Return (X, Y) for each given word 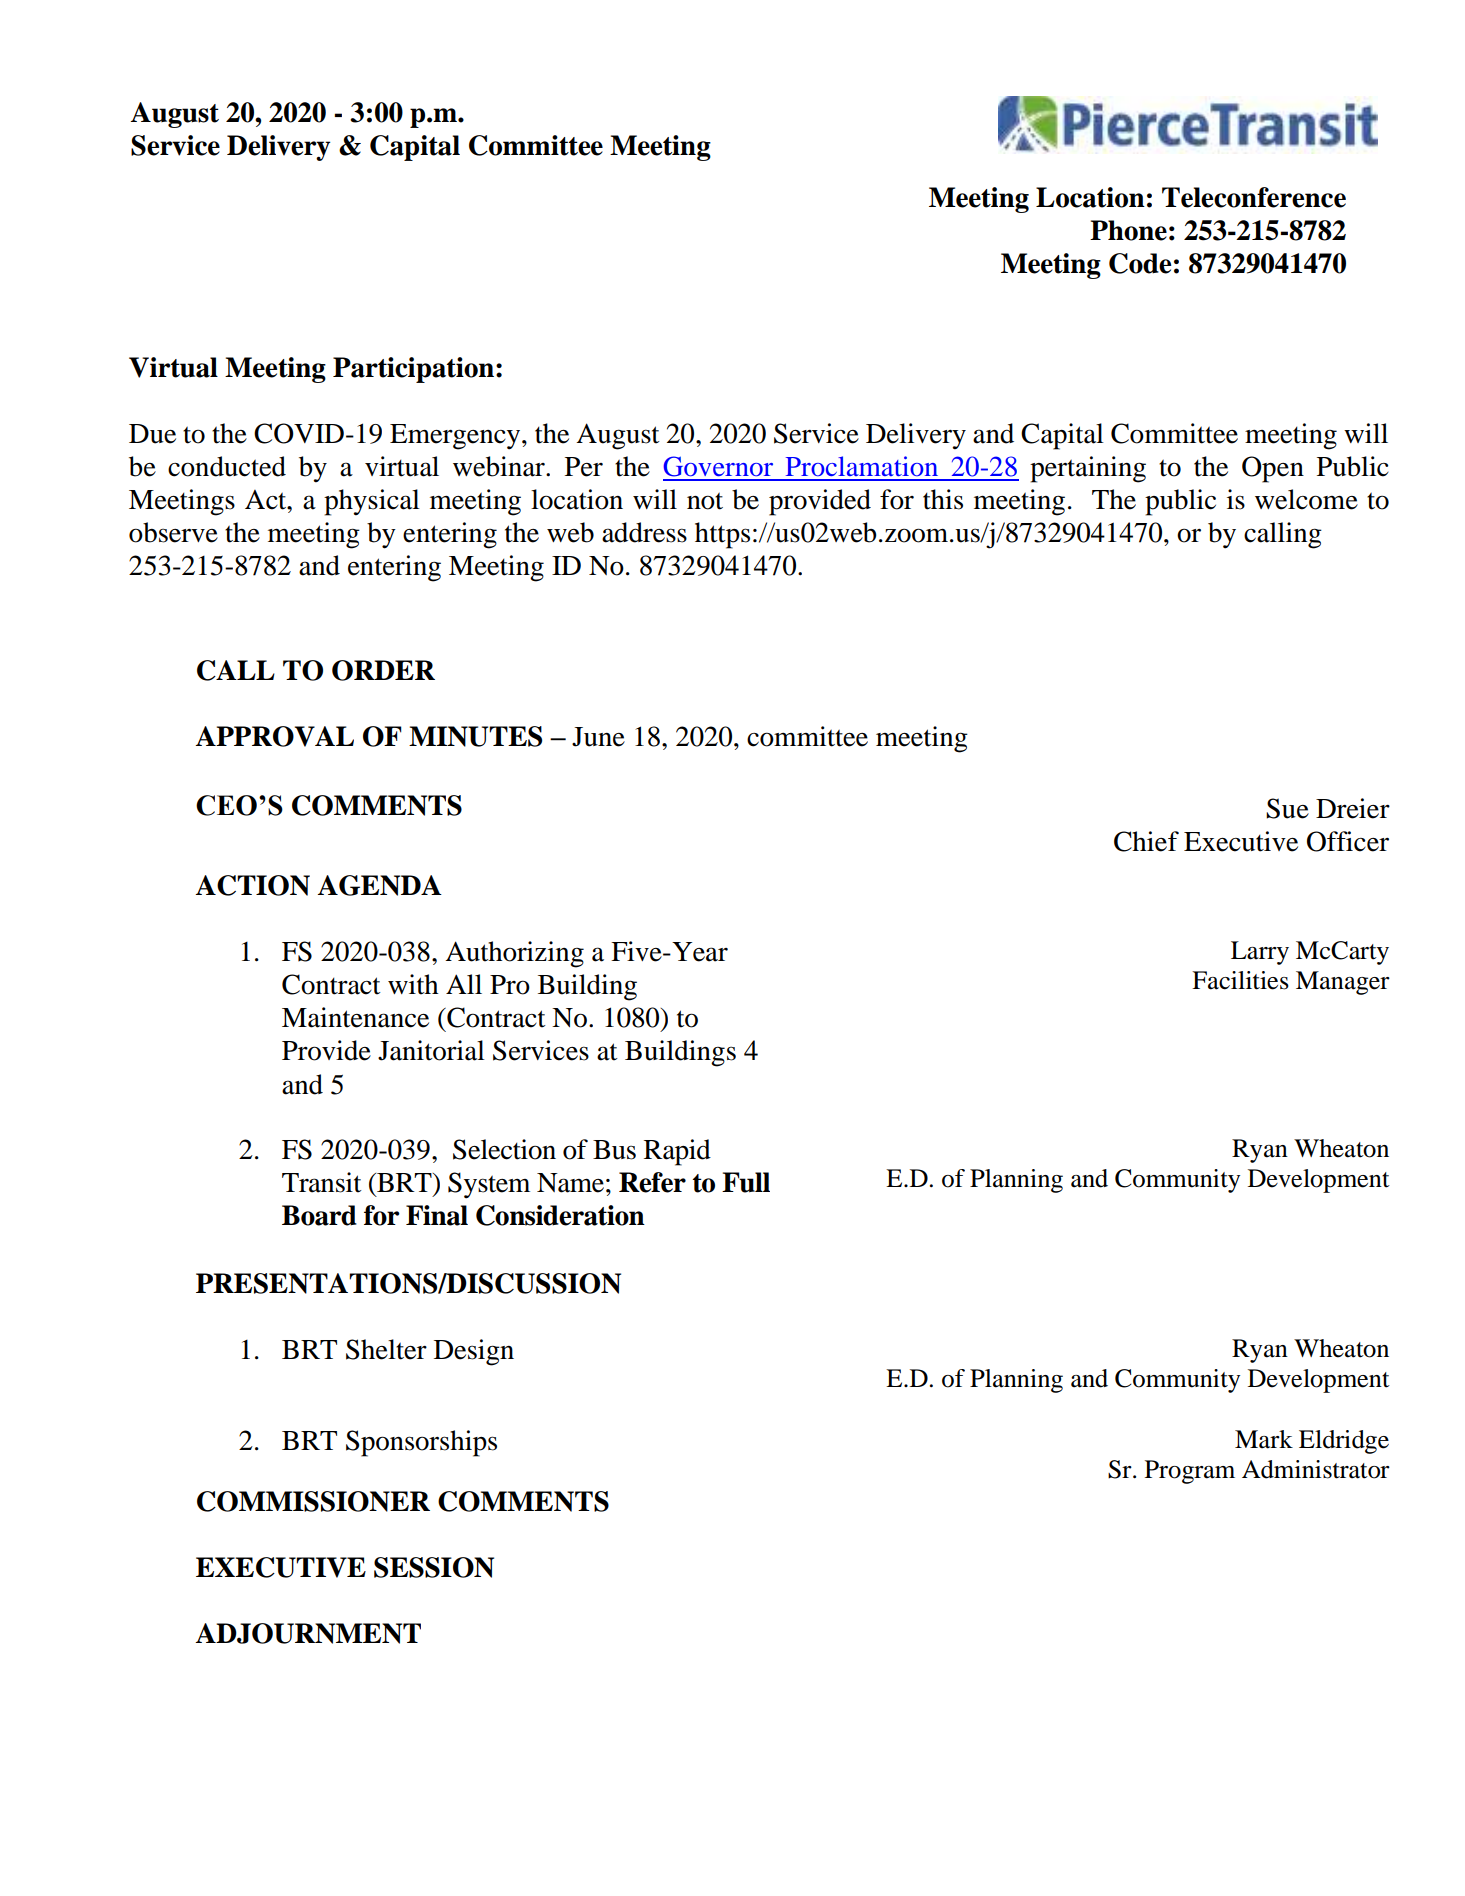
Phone (1128, 230)
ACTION (253, 885)
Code (1140, 263)
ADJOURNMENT (308, 1633)
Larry (1260, 953)
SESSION (434, 1567)
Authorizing (514, 954)
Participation (413, 370)
